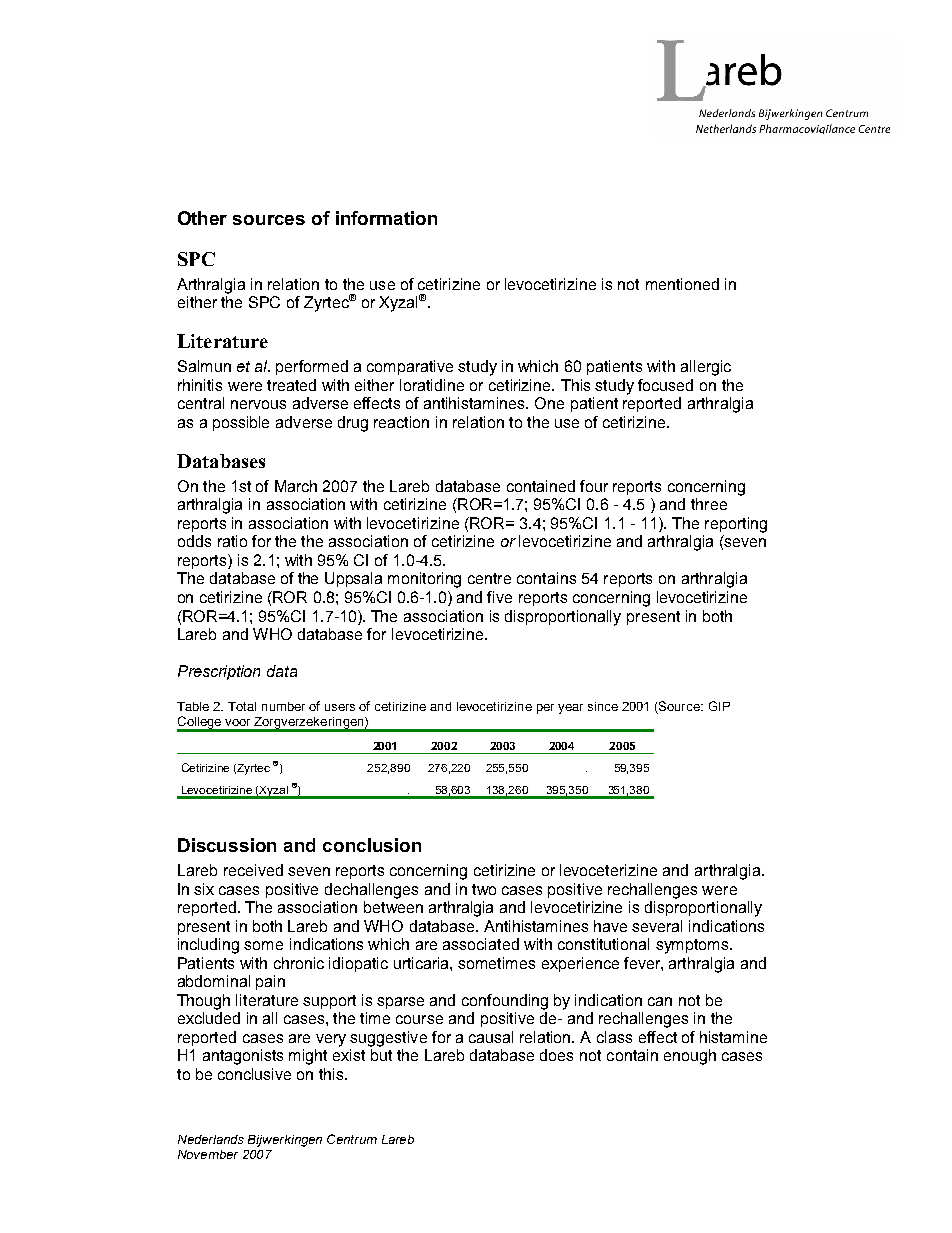 The width and height of the screenshot is (952, 1233). I want to click on March, so click(296, 486).
